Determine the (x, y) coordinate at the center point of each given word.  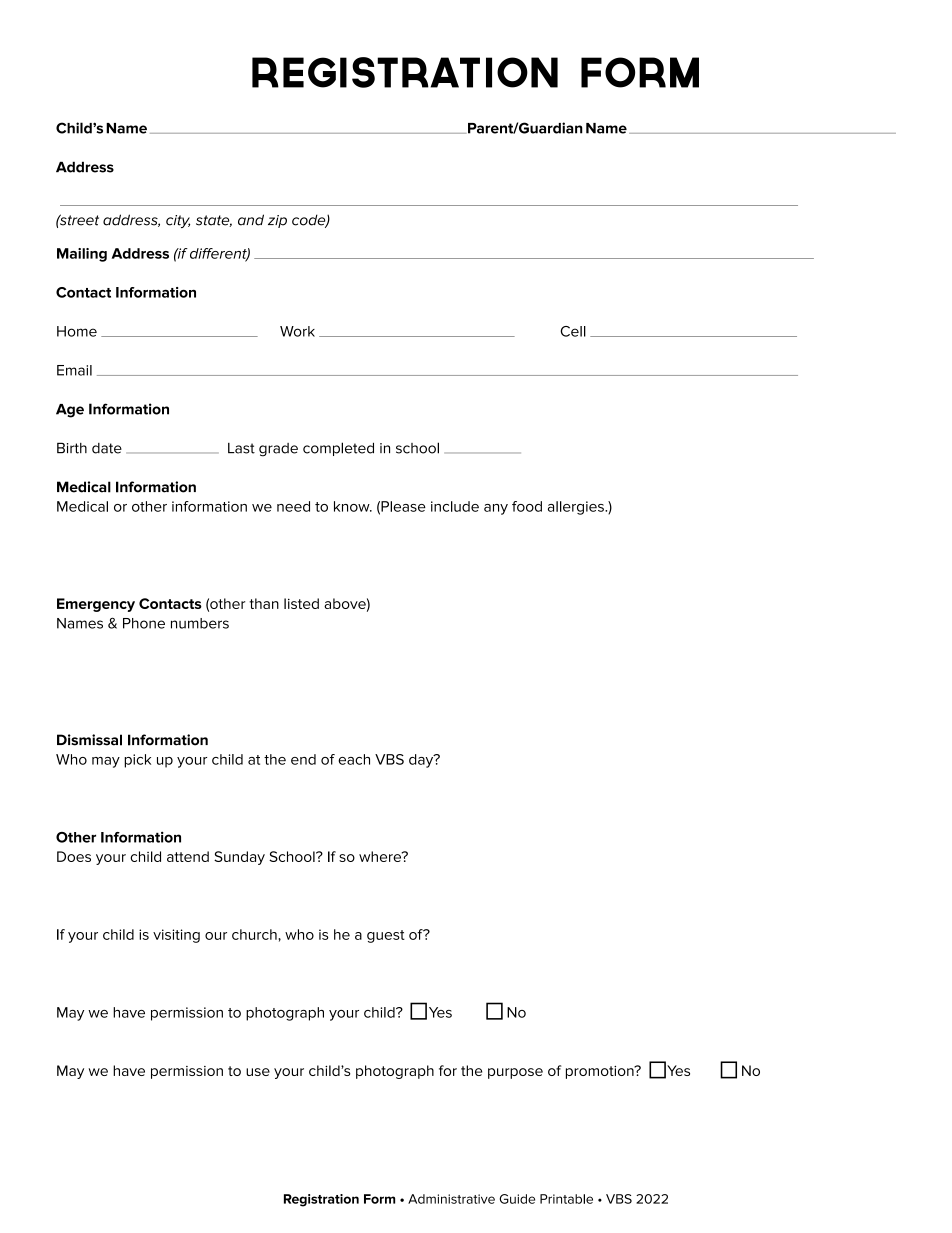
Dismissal (89, 740)
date (107, 448)
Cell (573, 331)
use (258, 1072)
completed (338, 449)
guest (386, 936)
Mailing (82, 255)
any (496, 509)
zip (277, 221)
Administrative (451, 1199)
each (354, 759)
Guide (517, 1199)
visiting (176, 936)
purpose (515, 1073)
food (527, 506)
